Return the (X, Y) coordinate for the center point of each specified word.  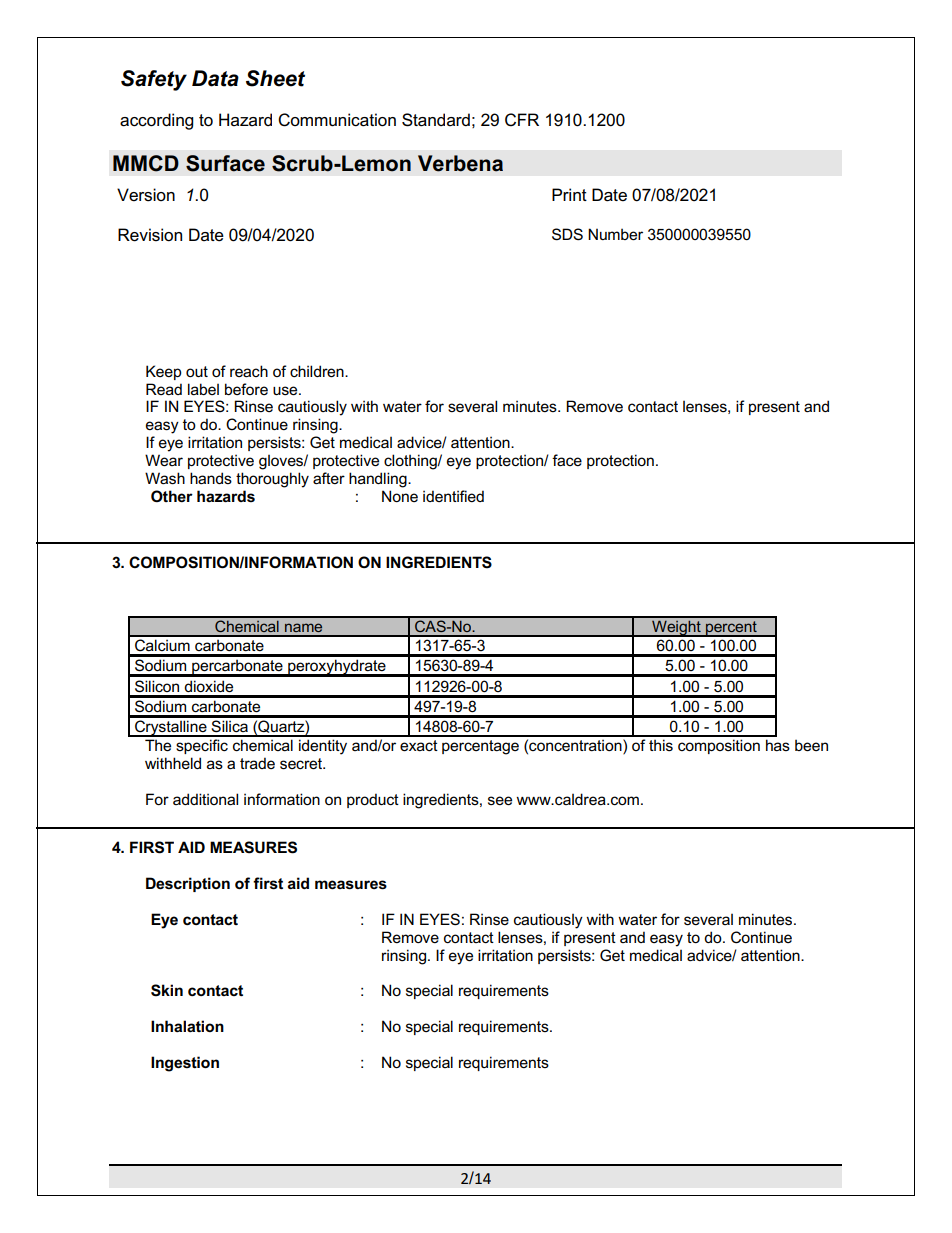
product (373, 800)
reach (249, 371)
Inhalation (187, 1026)
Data (215, 78)
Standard (436, 120)
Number (615, 234)
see (500, 800)
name (303, 627)
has (778, 745)
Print (569, 194)
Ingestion (185, 1064)
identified (453, 496)
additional (205, 799)
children (318, 371)
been (811, 745)
